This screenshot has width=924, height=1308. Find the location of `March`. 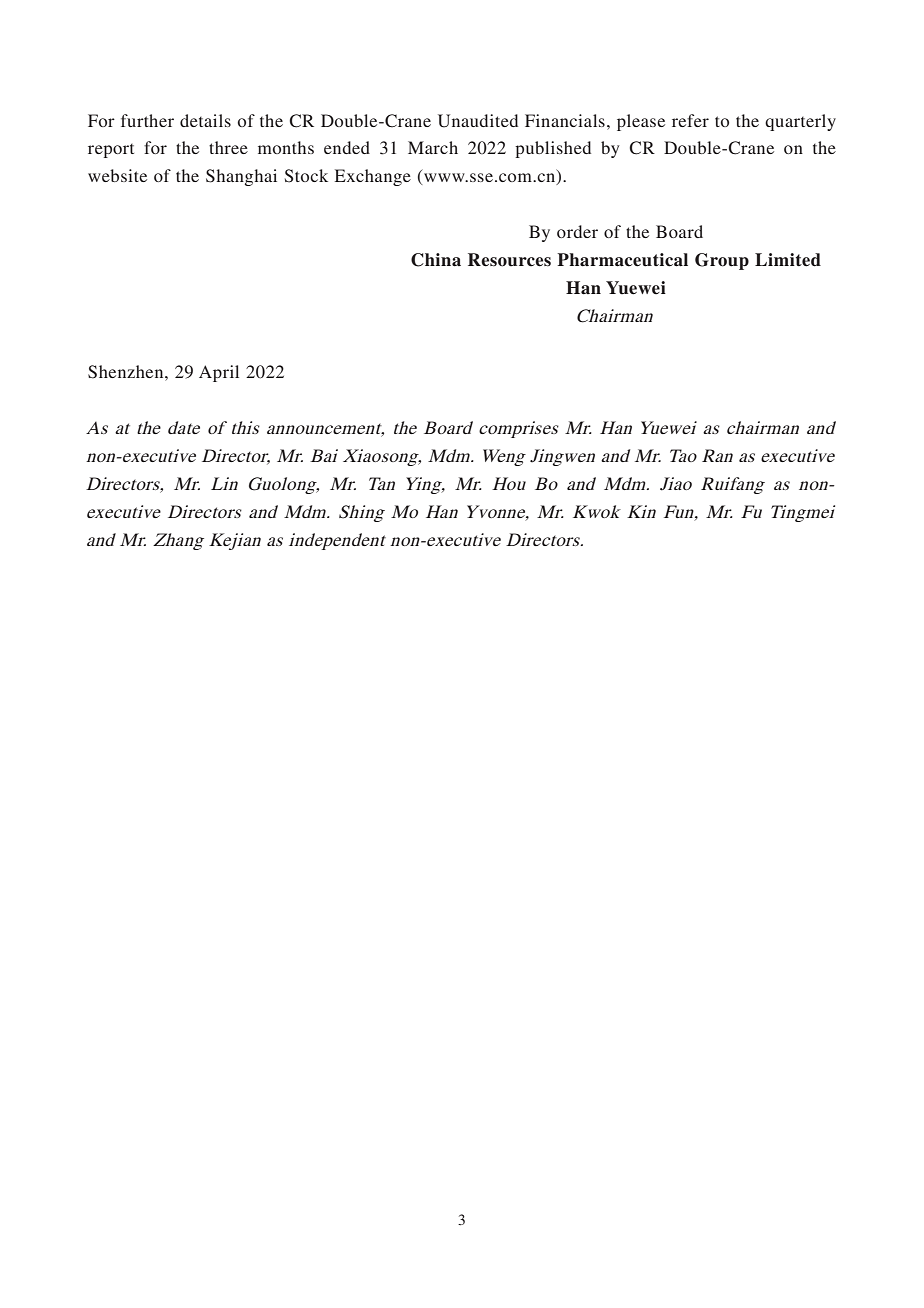

March is located at coordinates (433, 147).
